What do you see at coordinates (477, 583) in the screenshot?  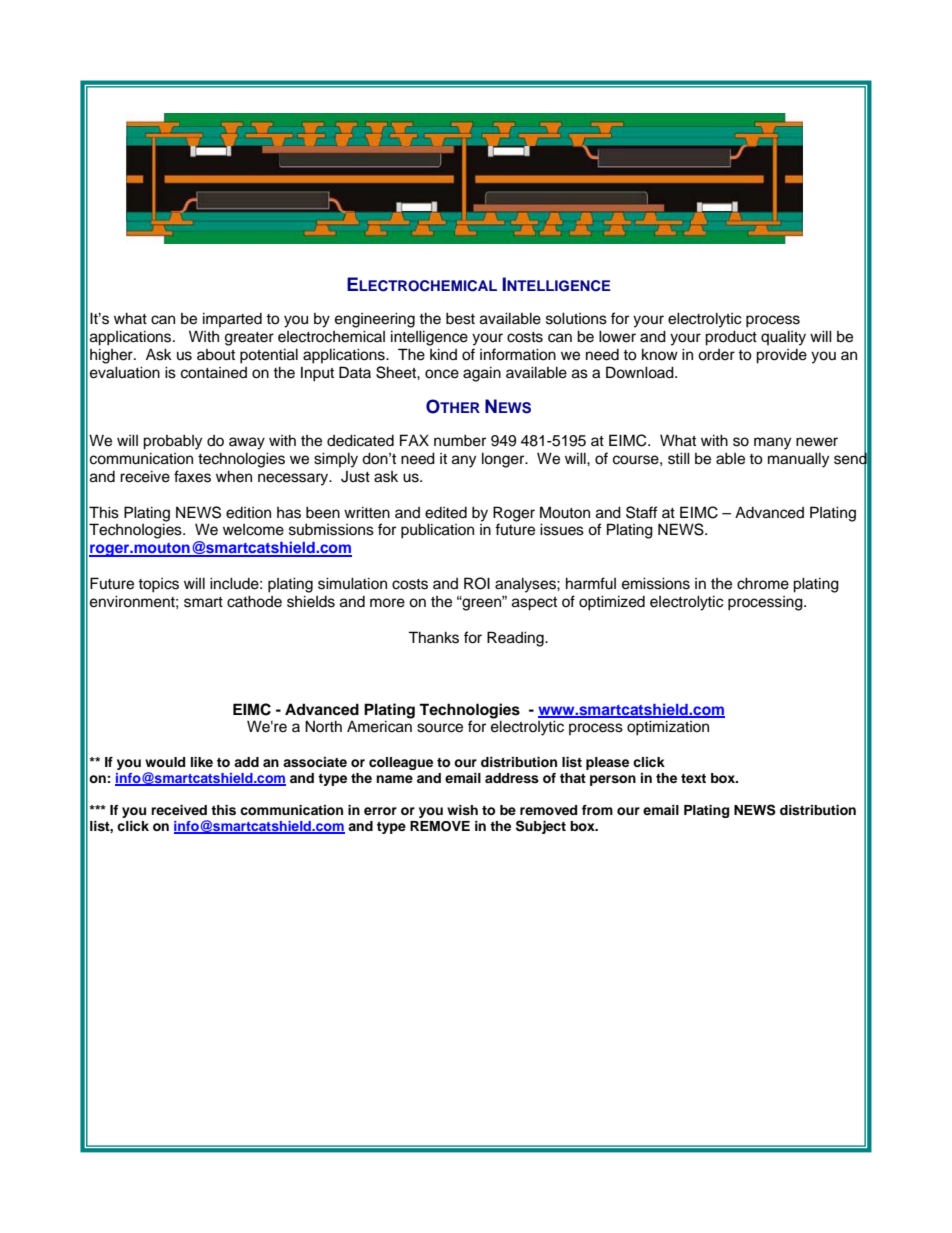 I see `ROI` at bounding box center [477, 583].
